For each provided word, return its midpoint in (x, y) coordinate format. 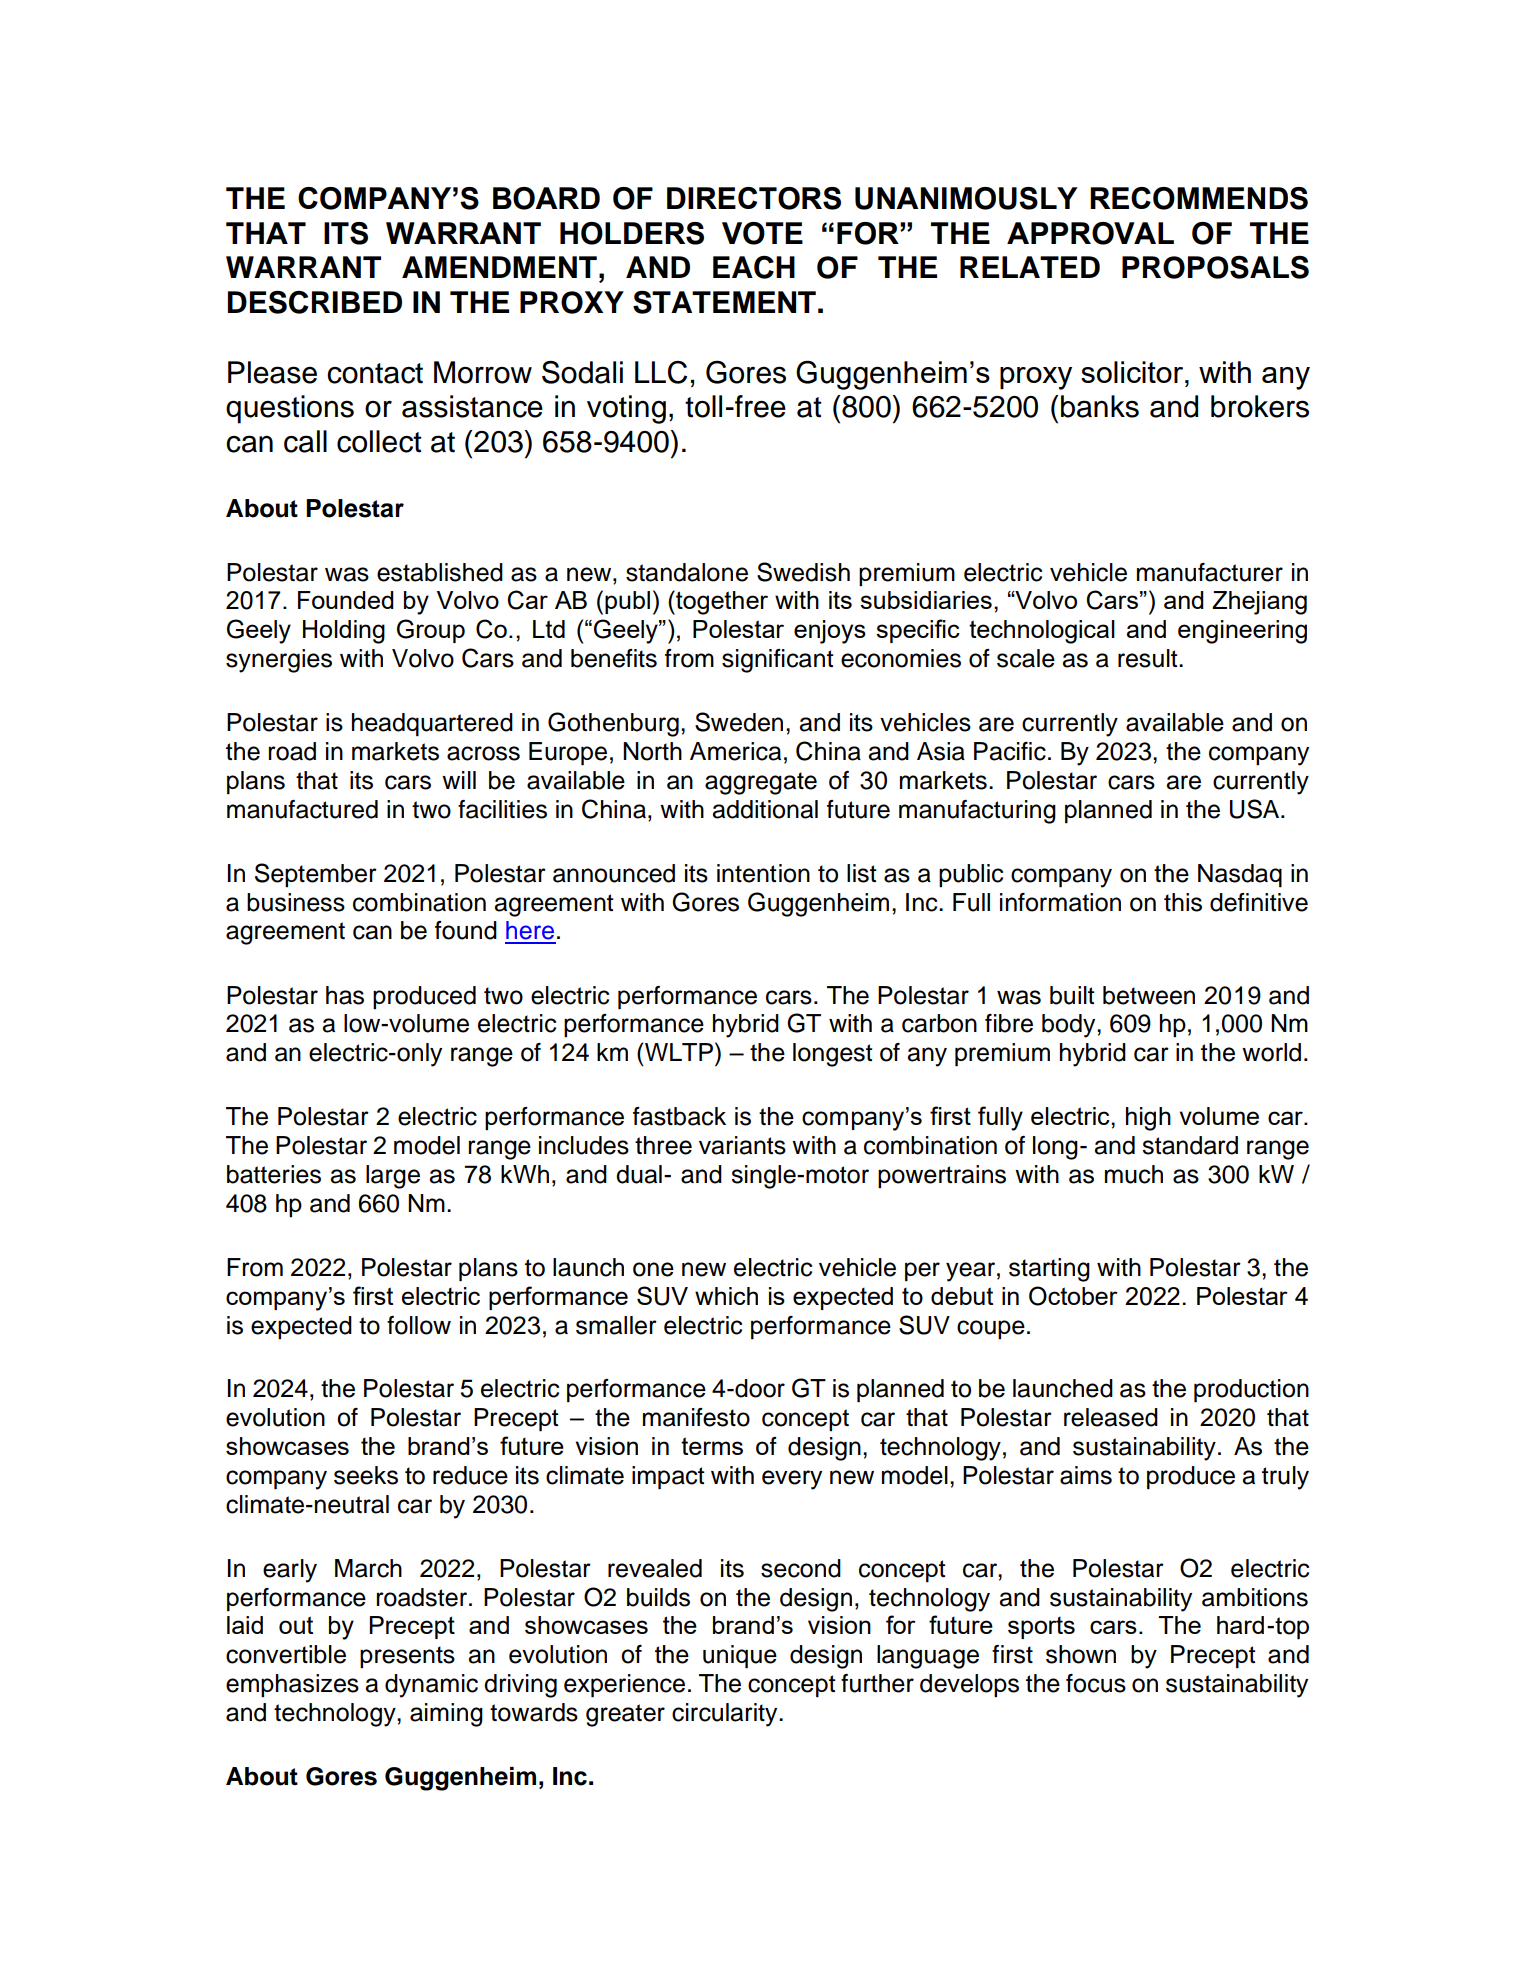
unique (740, 1657)
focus (1096, 1683)
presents (407, 1657)
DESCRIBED (315, 302)
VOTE (762, 233)
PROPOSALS (1215, 267)
